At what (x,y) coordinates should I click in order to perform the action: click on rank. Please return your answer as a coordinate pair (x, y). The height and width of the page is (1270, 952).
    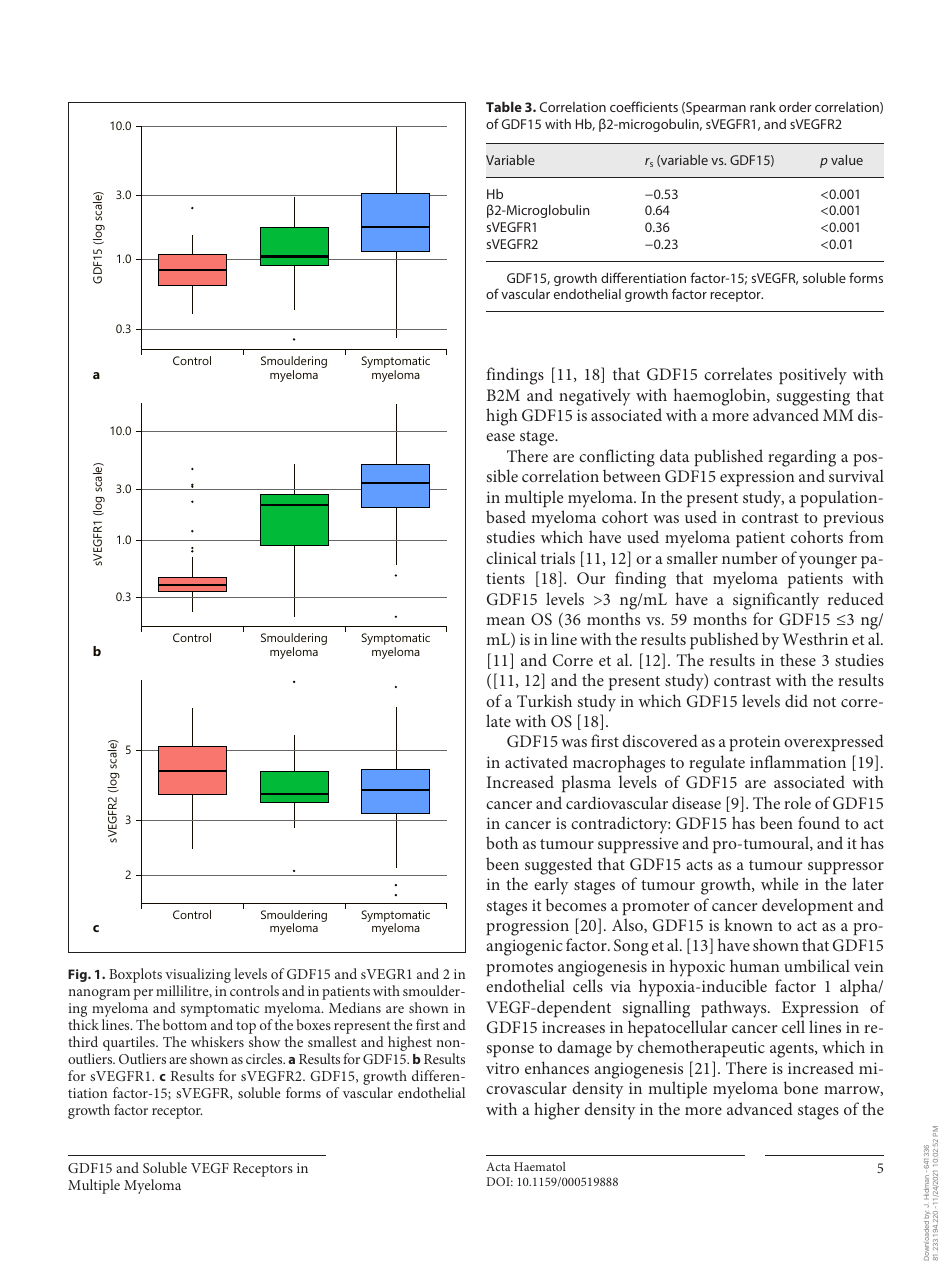
    Looking at the image, I should click on (763, 107).
